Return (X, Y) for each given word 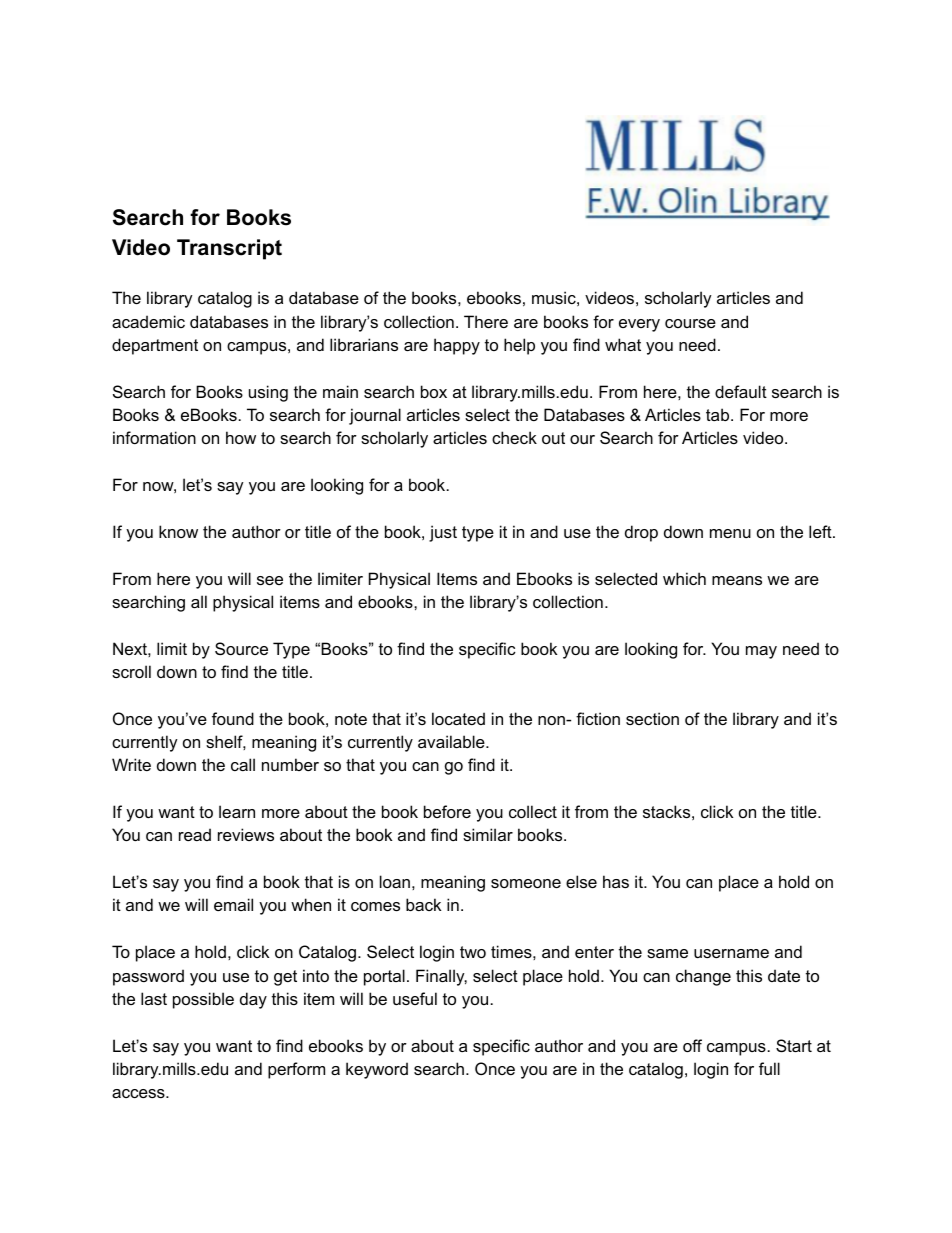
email (233, 904)
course (690, 323)
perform (296, 1070)
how (241, 437)
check (514, 437)
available (452, 741)
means (737, 580)
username (731, 953)
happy (457, 346)
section (652, 718)
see (270, 580)
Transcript (229, 249)
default (741, 391)
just (443, 533)
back (423, 904)
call (243, 764)
